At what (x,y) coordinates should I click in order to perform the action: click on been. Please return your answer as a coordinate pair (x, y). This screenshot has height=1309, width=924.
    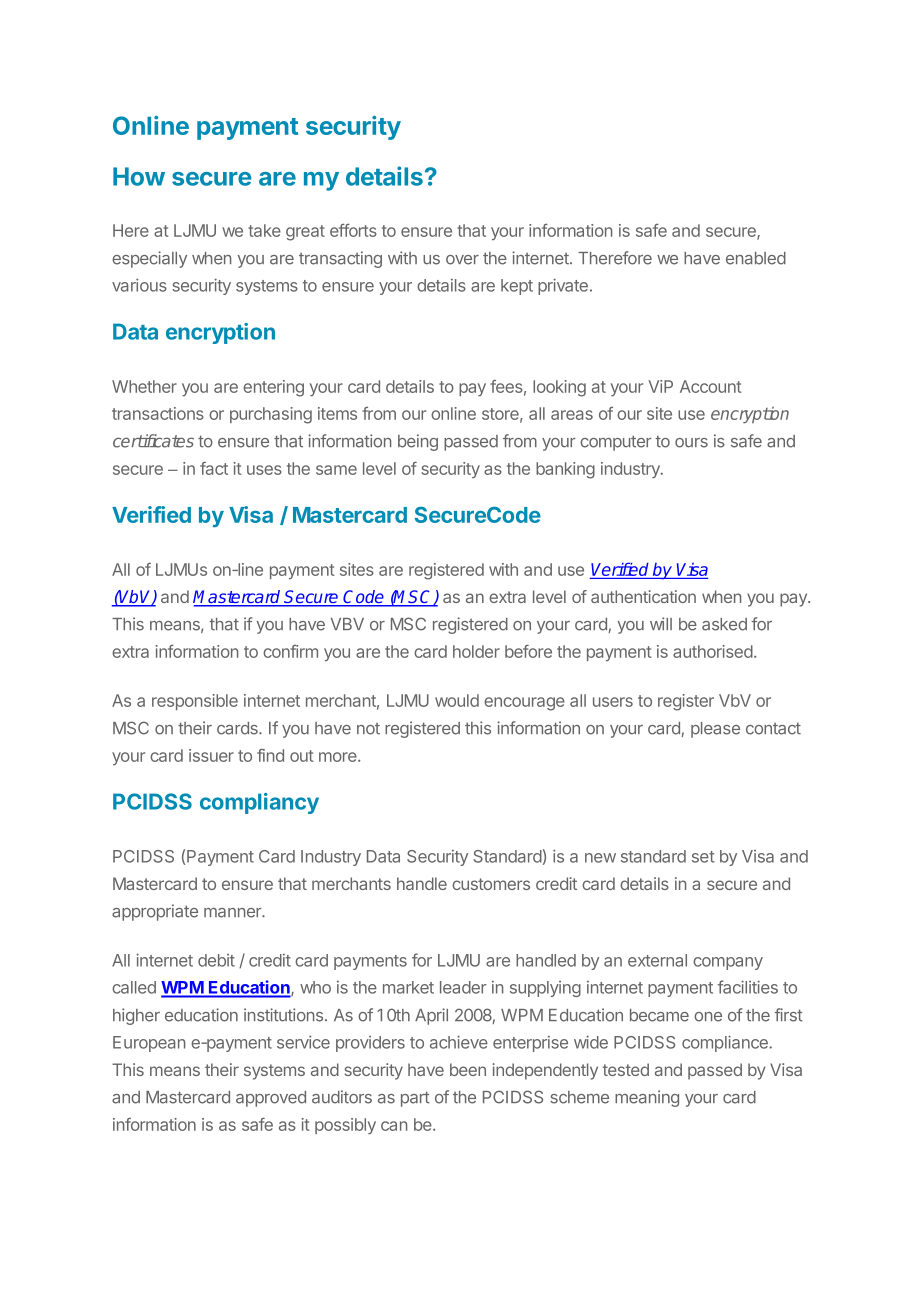
    Looking at the image, I should click on (468, 1069).
